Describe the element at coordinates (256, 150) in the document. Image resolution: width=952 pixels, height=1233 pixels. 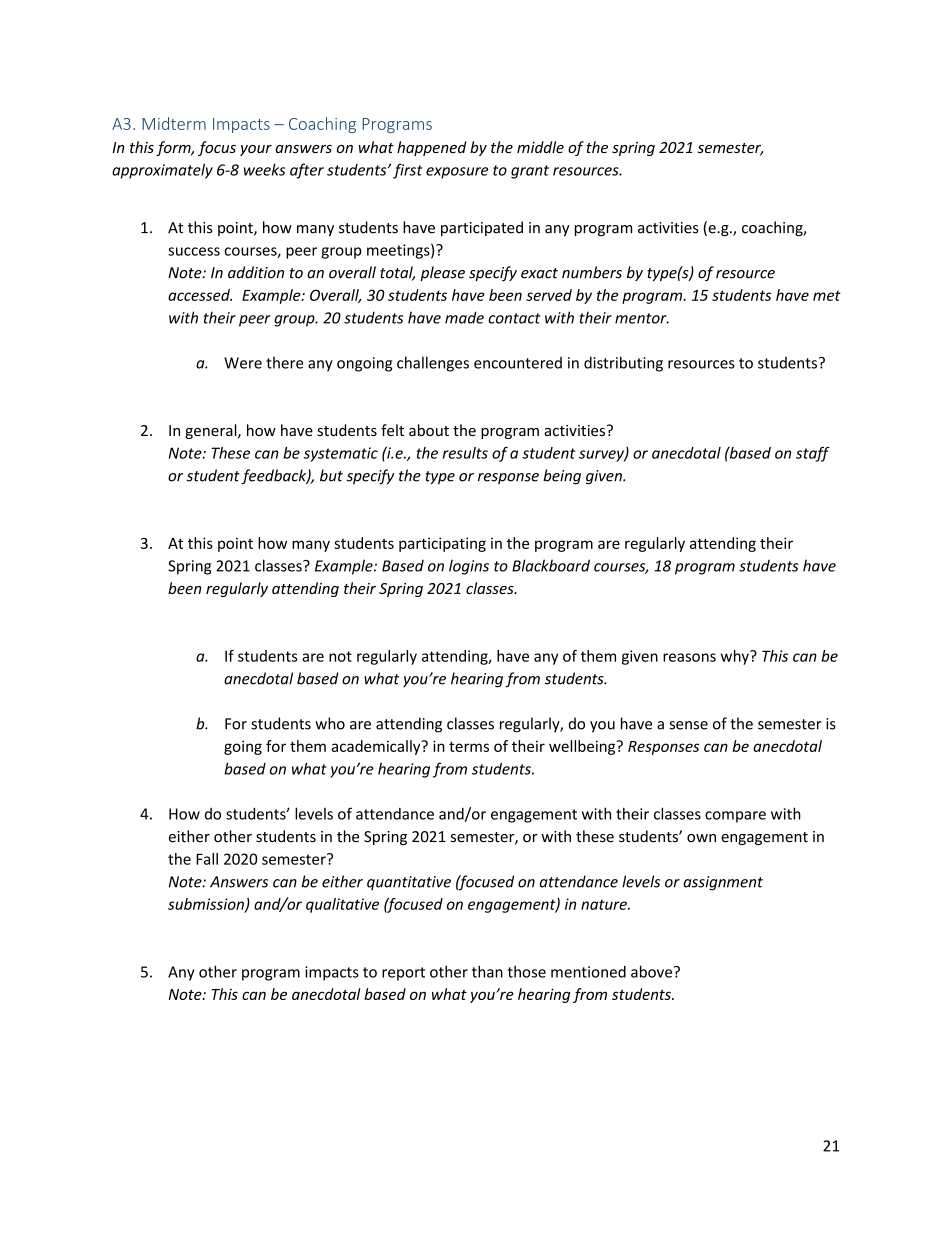
I see `your` at that location.
